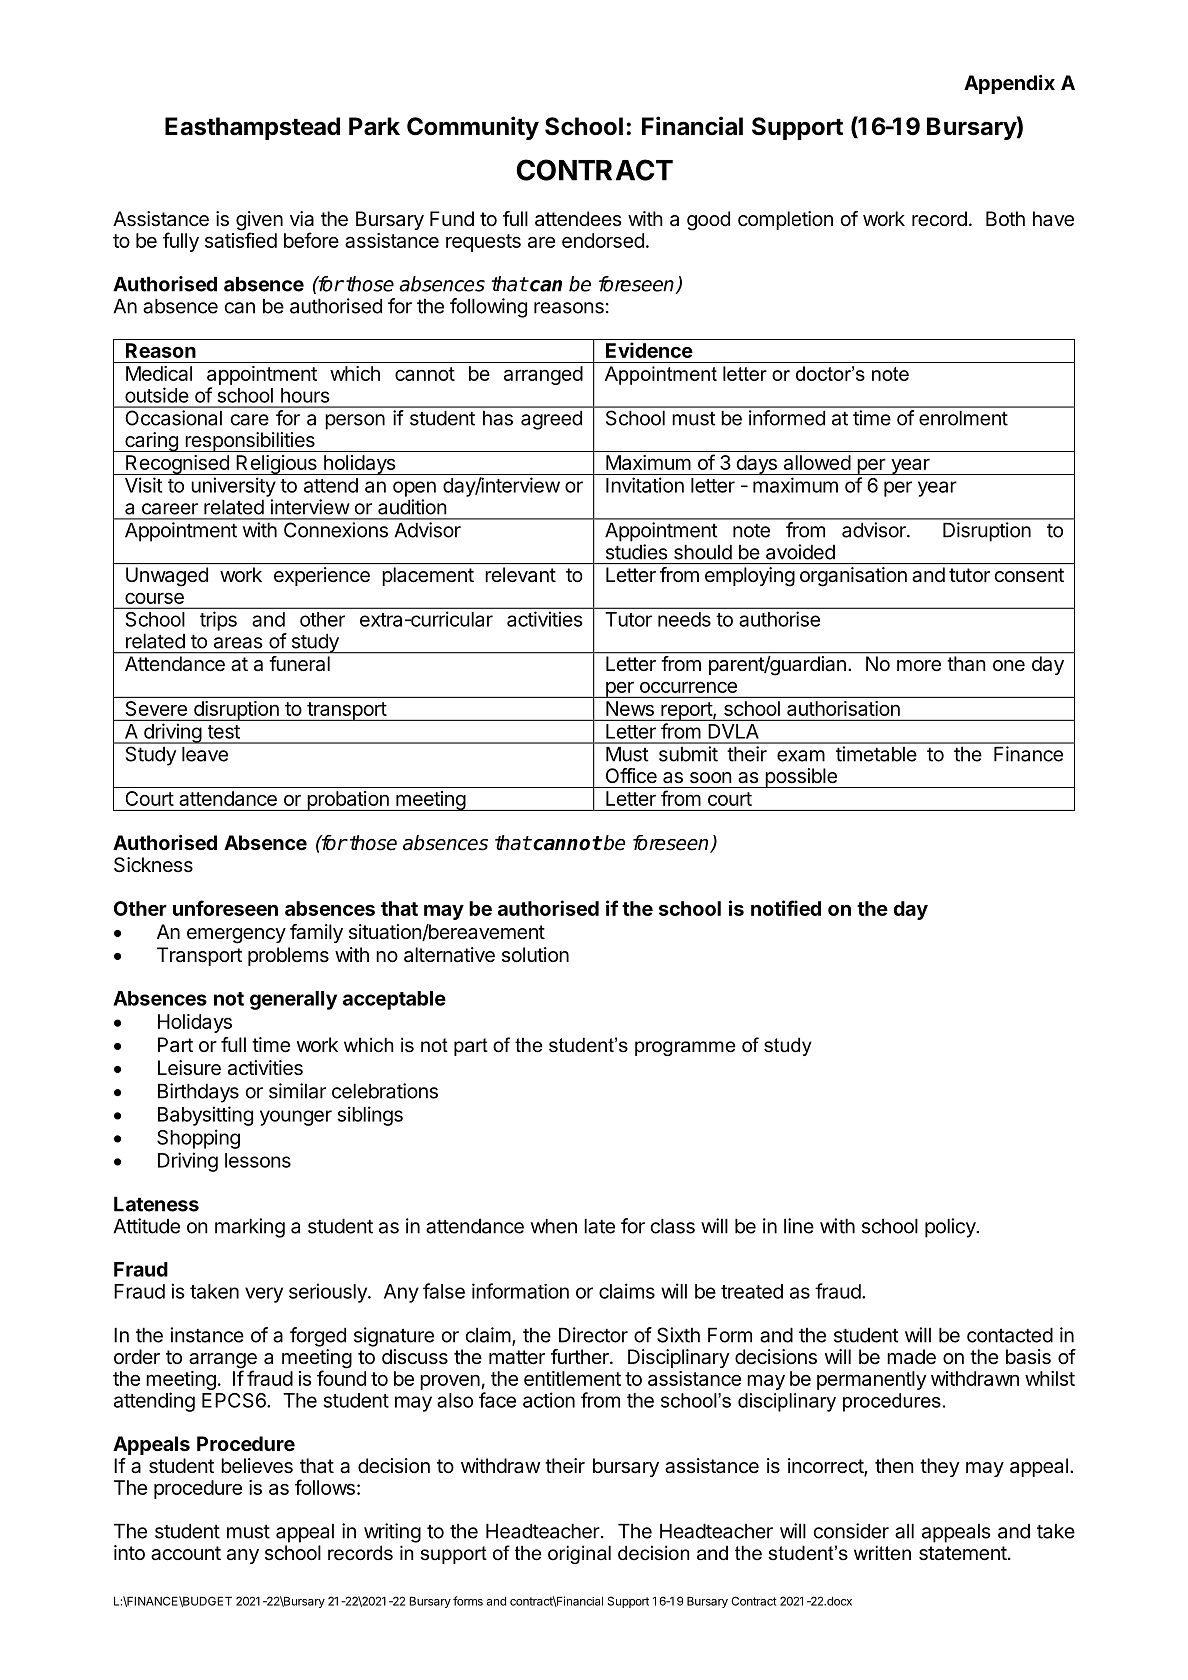 The image size is (1188, 1680). What do you see at coordinates (153, 865) in the screenshot?
I see `Sickness` at bounding box center [153, 865].
